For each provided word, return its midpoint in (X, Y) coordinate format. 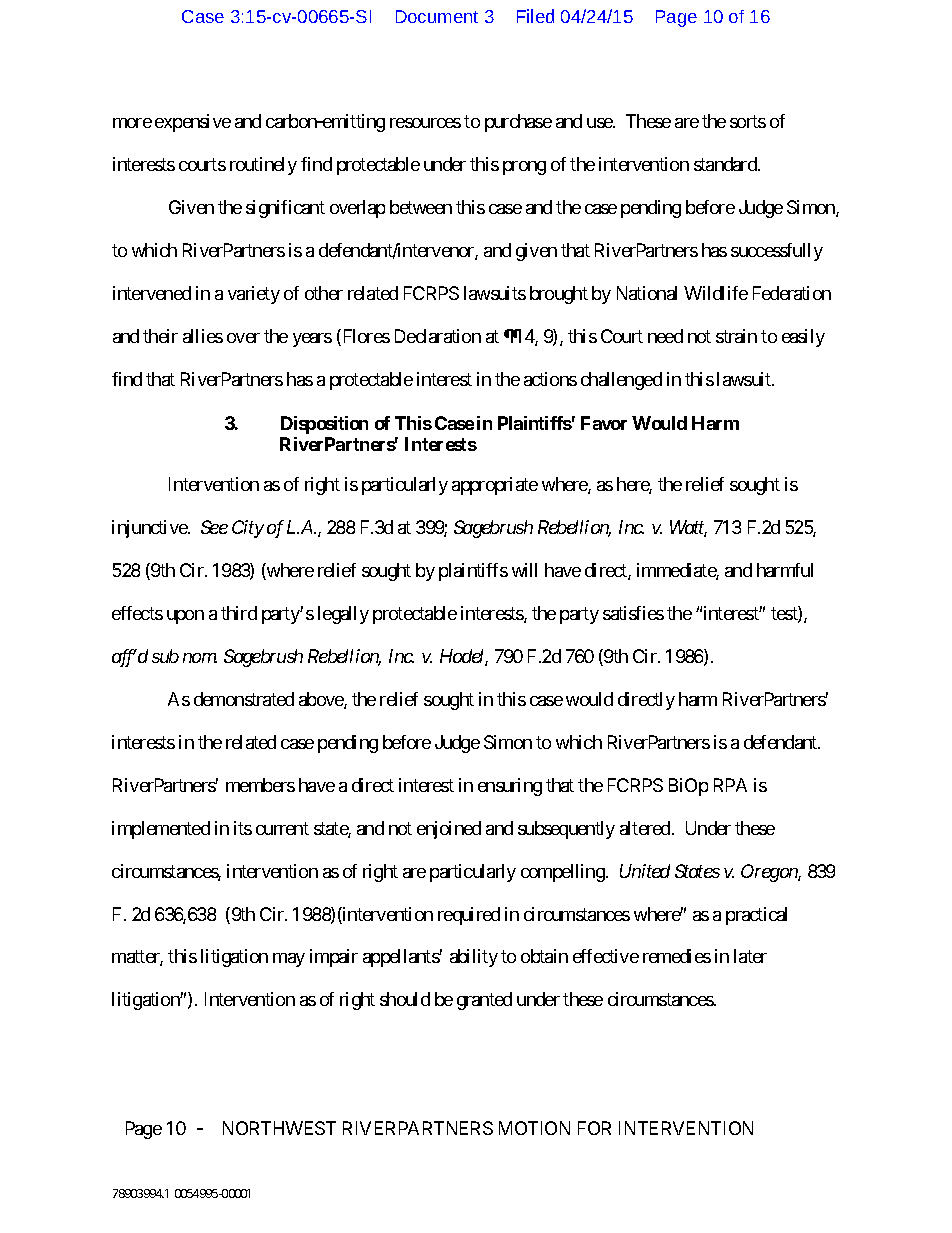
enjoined (449, 830)
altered (646, 828)
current (282, 828)
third (239, 613)
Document (437, 16)
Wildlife (716, 293)
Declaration (438, 336)
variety (254, 295)
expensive (193, 123)
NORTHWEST (279, 1128)
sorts (748, 122)
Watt (688, 528)
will (524, 570)
